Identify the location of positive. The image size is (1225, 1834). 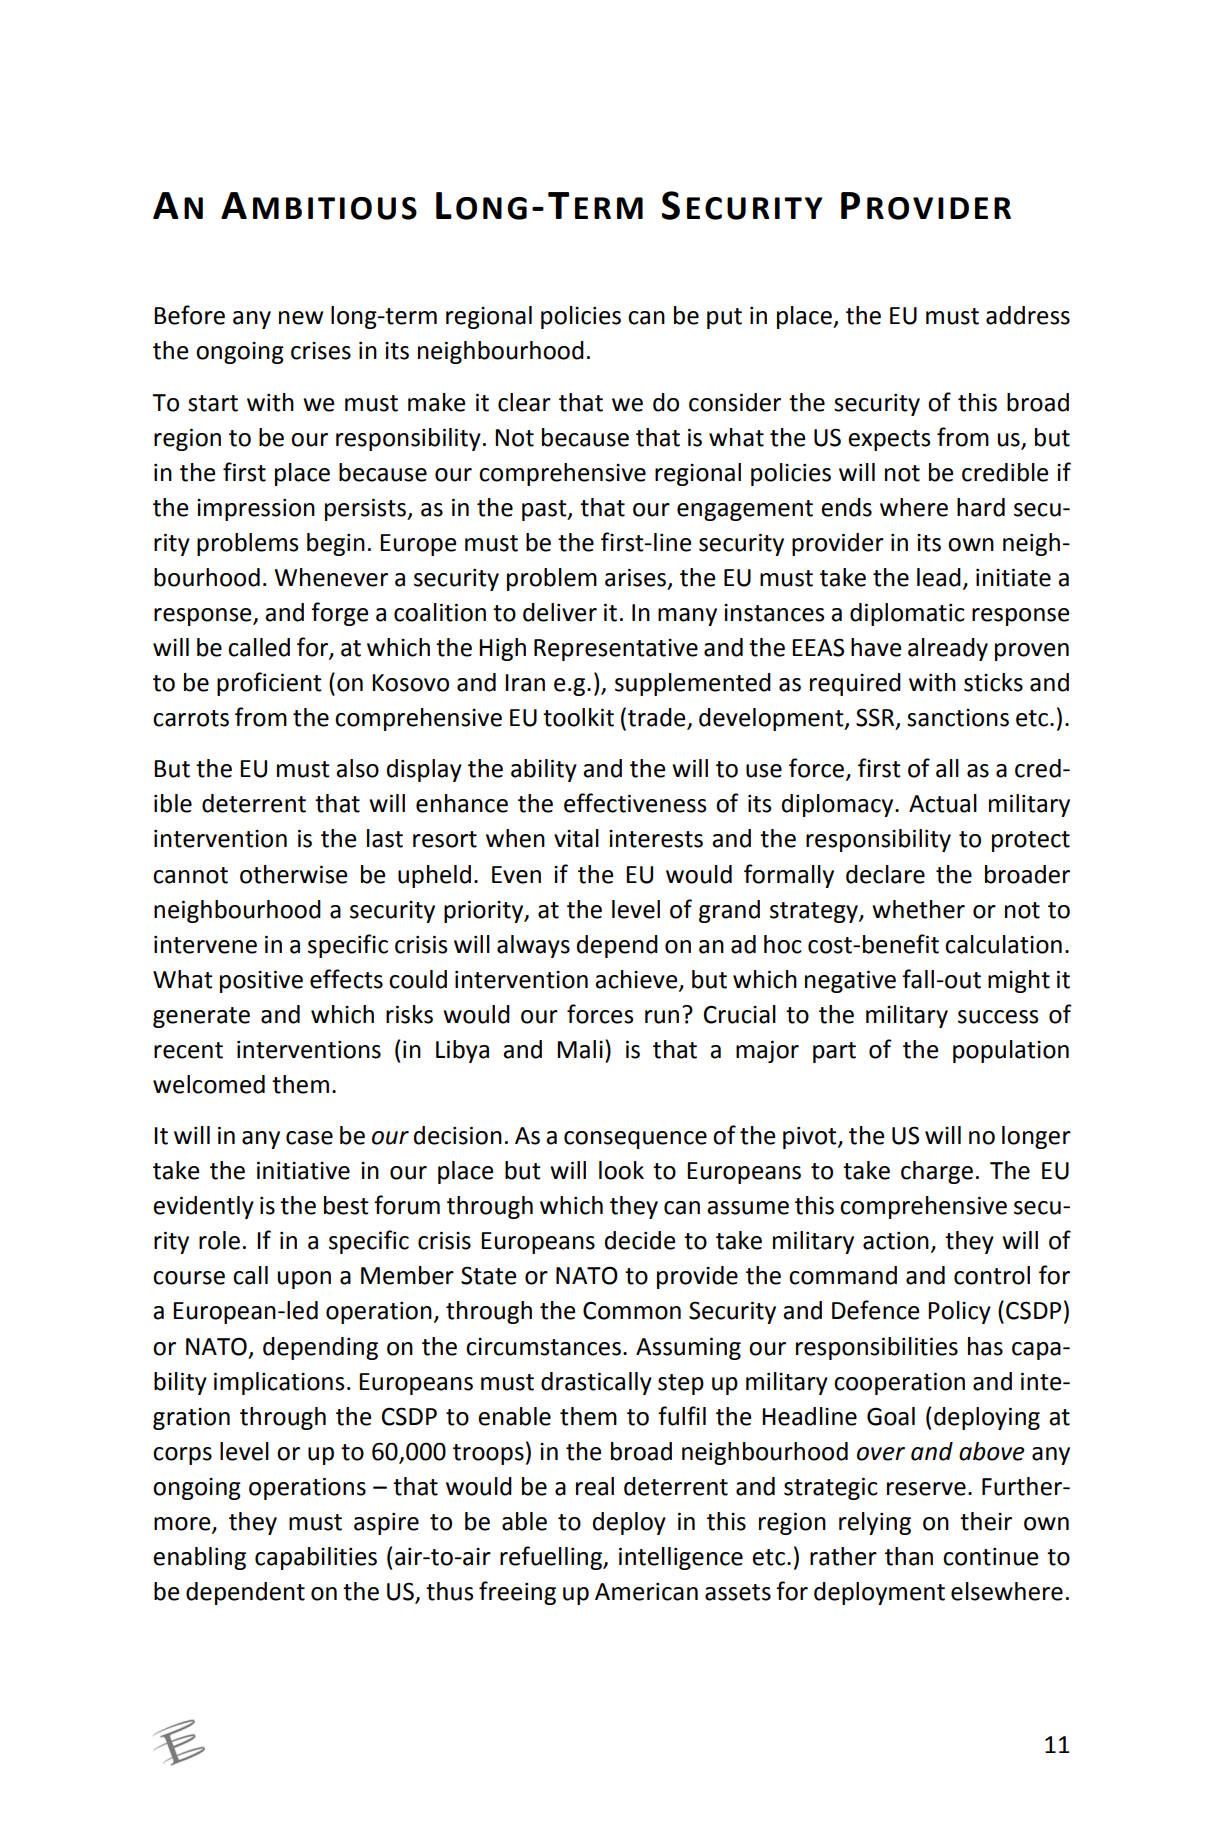
(261, 981).
